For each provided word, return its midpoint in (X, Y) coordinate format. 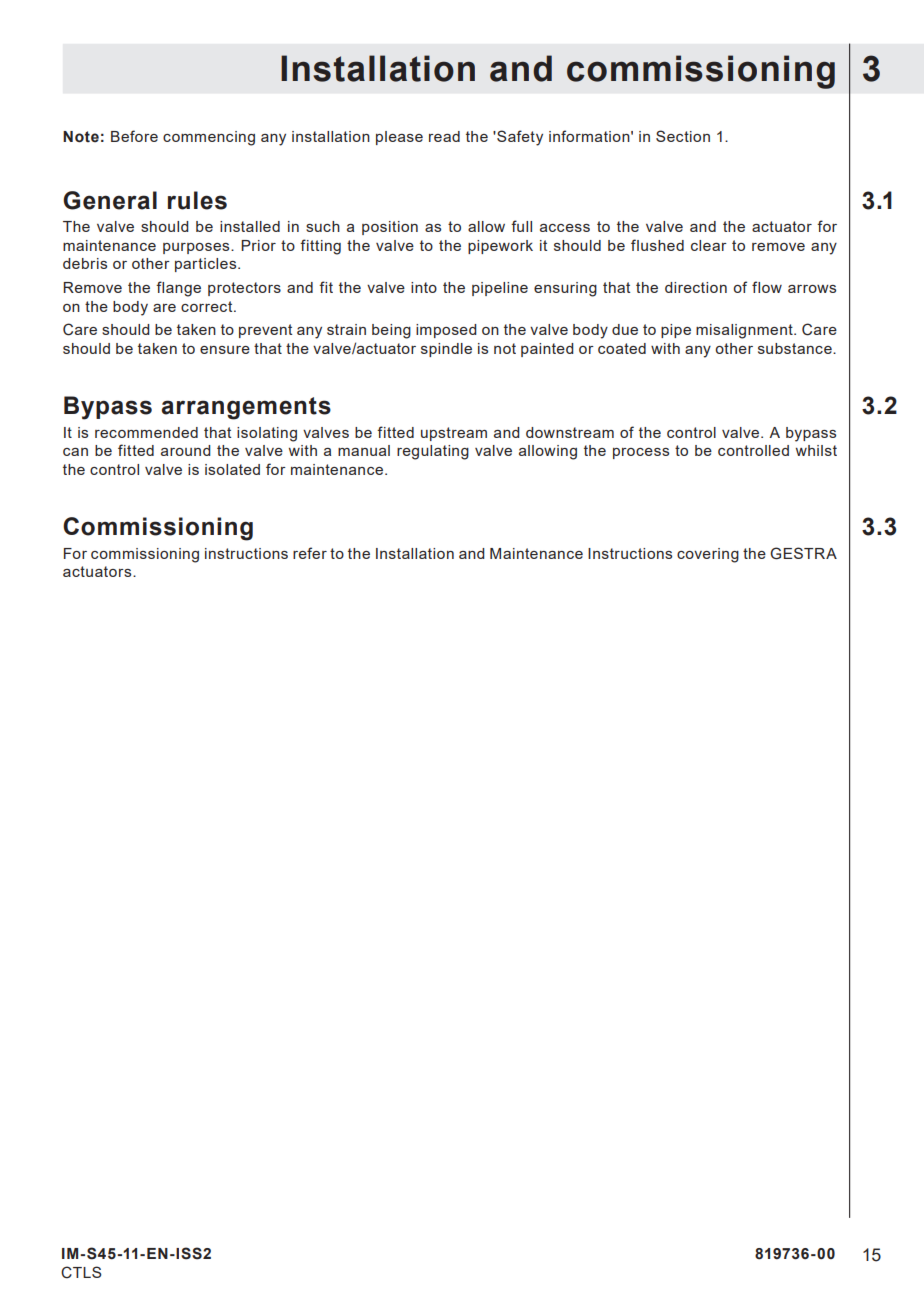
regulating (433, 452)
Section (683, 136)
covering (708, 555)
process (641, 453)
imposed (446, 331)
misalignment (745, 331)
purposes (197, 248)
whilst (816, 450)
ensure (225, 350)
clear (709, 245)
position (390, 228)
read (444, 136)
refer (310, 553)
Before (134, 136)
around (186, 450)
